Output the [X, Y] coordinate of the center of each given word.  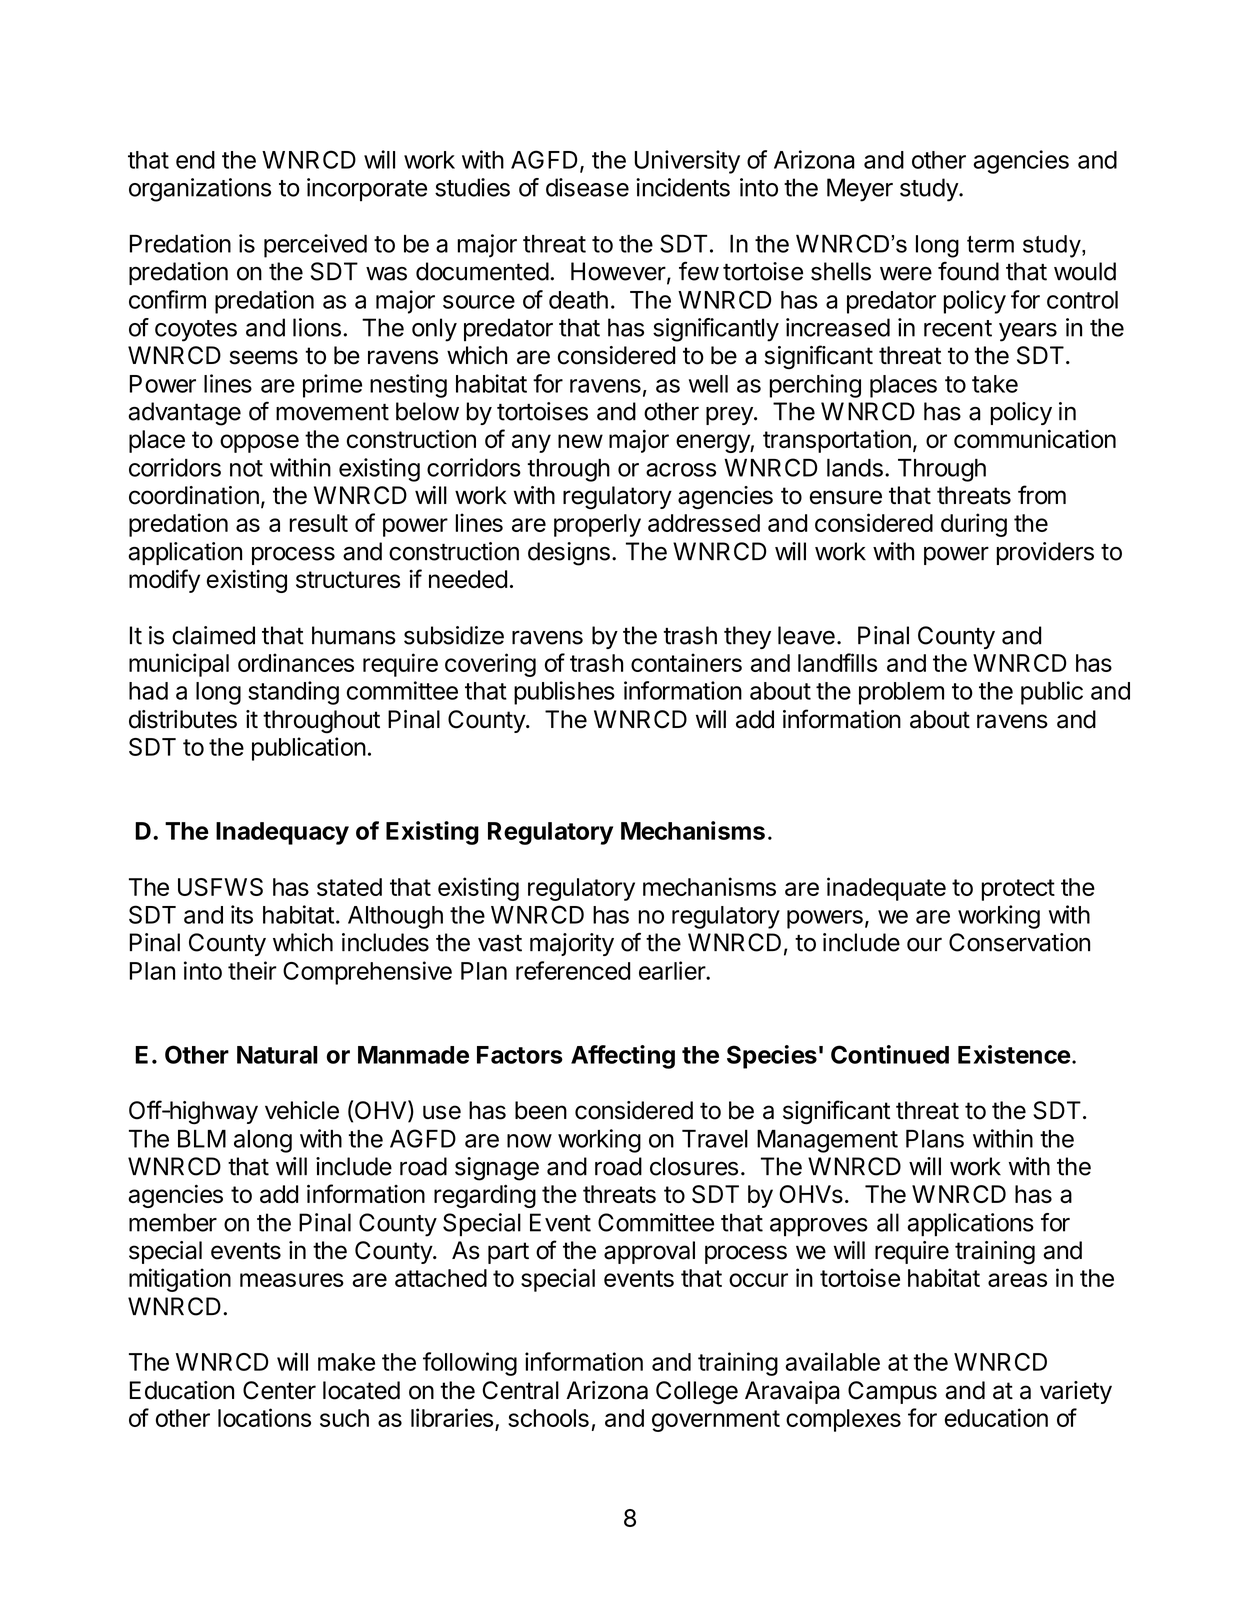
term [990, 244]
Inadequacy [282, 833]
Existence [1014, 1054]
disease [587, 187]
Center [279, 1390]
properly [597, 525]
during [974, 525]
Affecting [623, 1057]
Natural [277, 1055]
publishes [564, 693]
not [246, 468]
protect [1018, 890]
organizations [200, 190]
